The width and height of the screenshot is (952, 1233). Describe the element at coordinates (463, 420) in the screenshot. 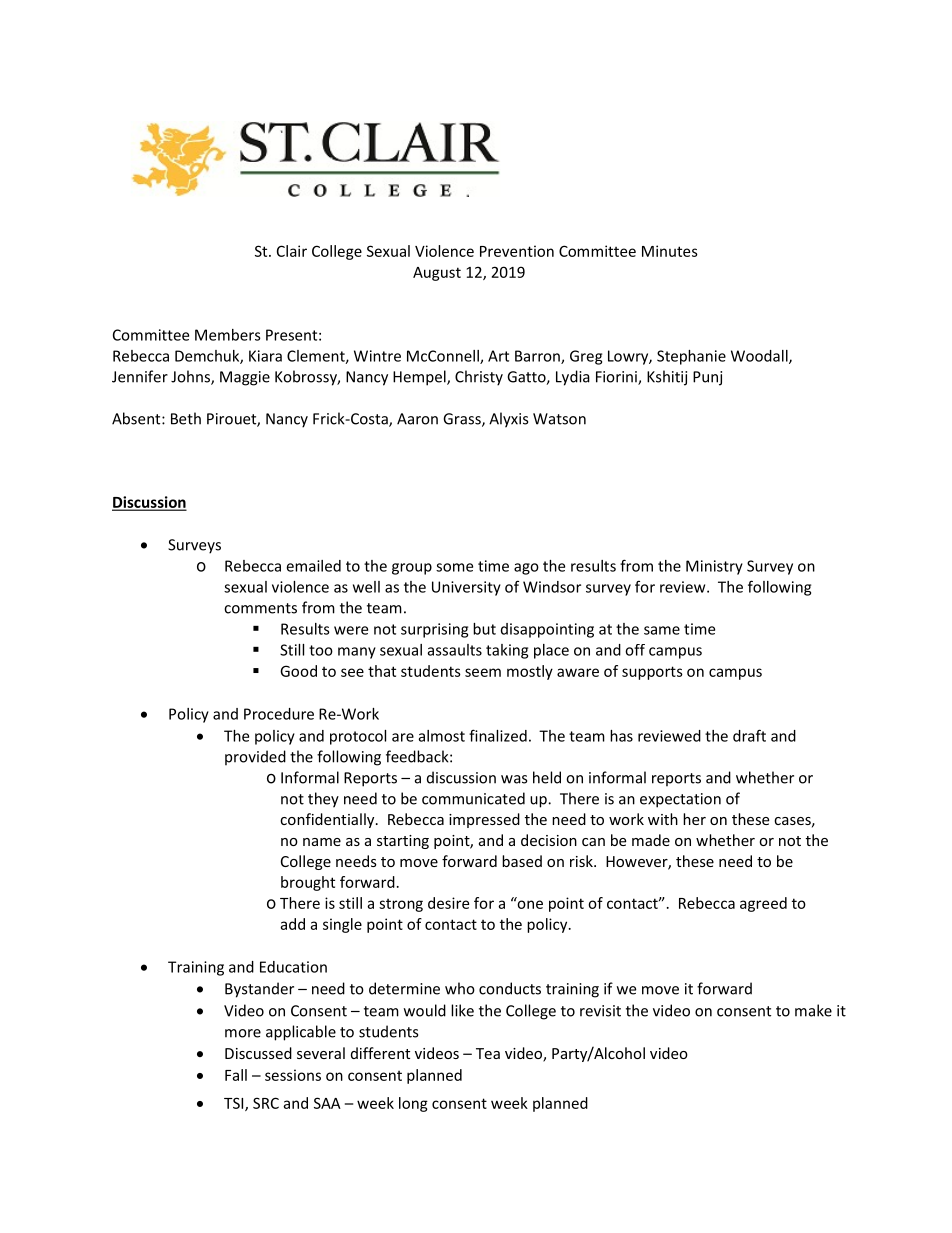

I see `Grass` at that location.
